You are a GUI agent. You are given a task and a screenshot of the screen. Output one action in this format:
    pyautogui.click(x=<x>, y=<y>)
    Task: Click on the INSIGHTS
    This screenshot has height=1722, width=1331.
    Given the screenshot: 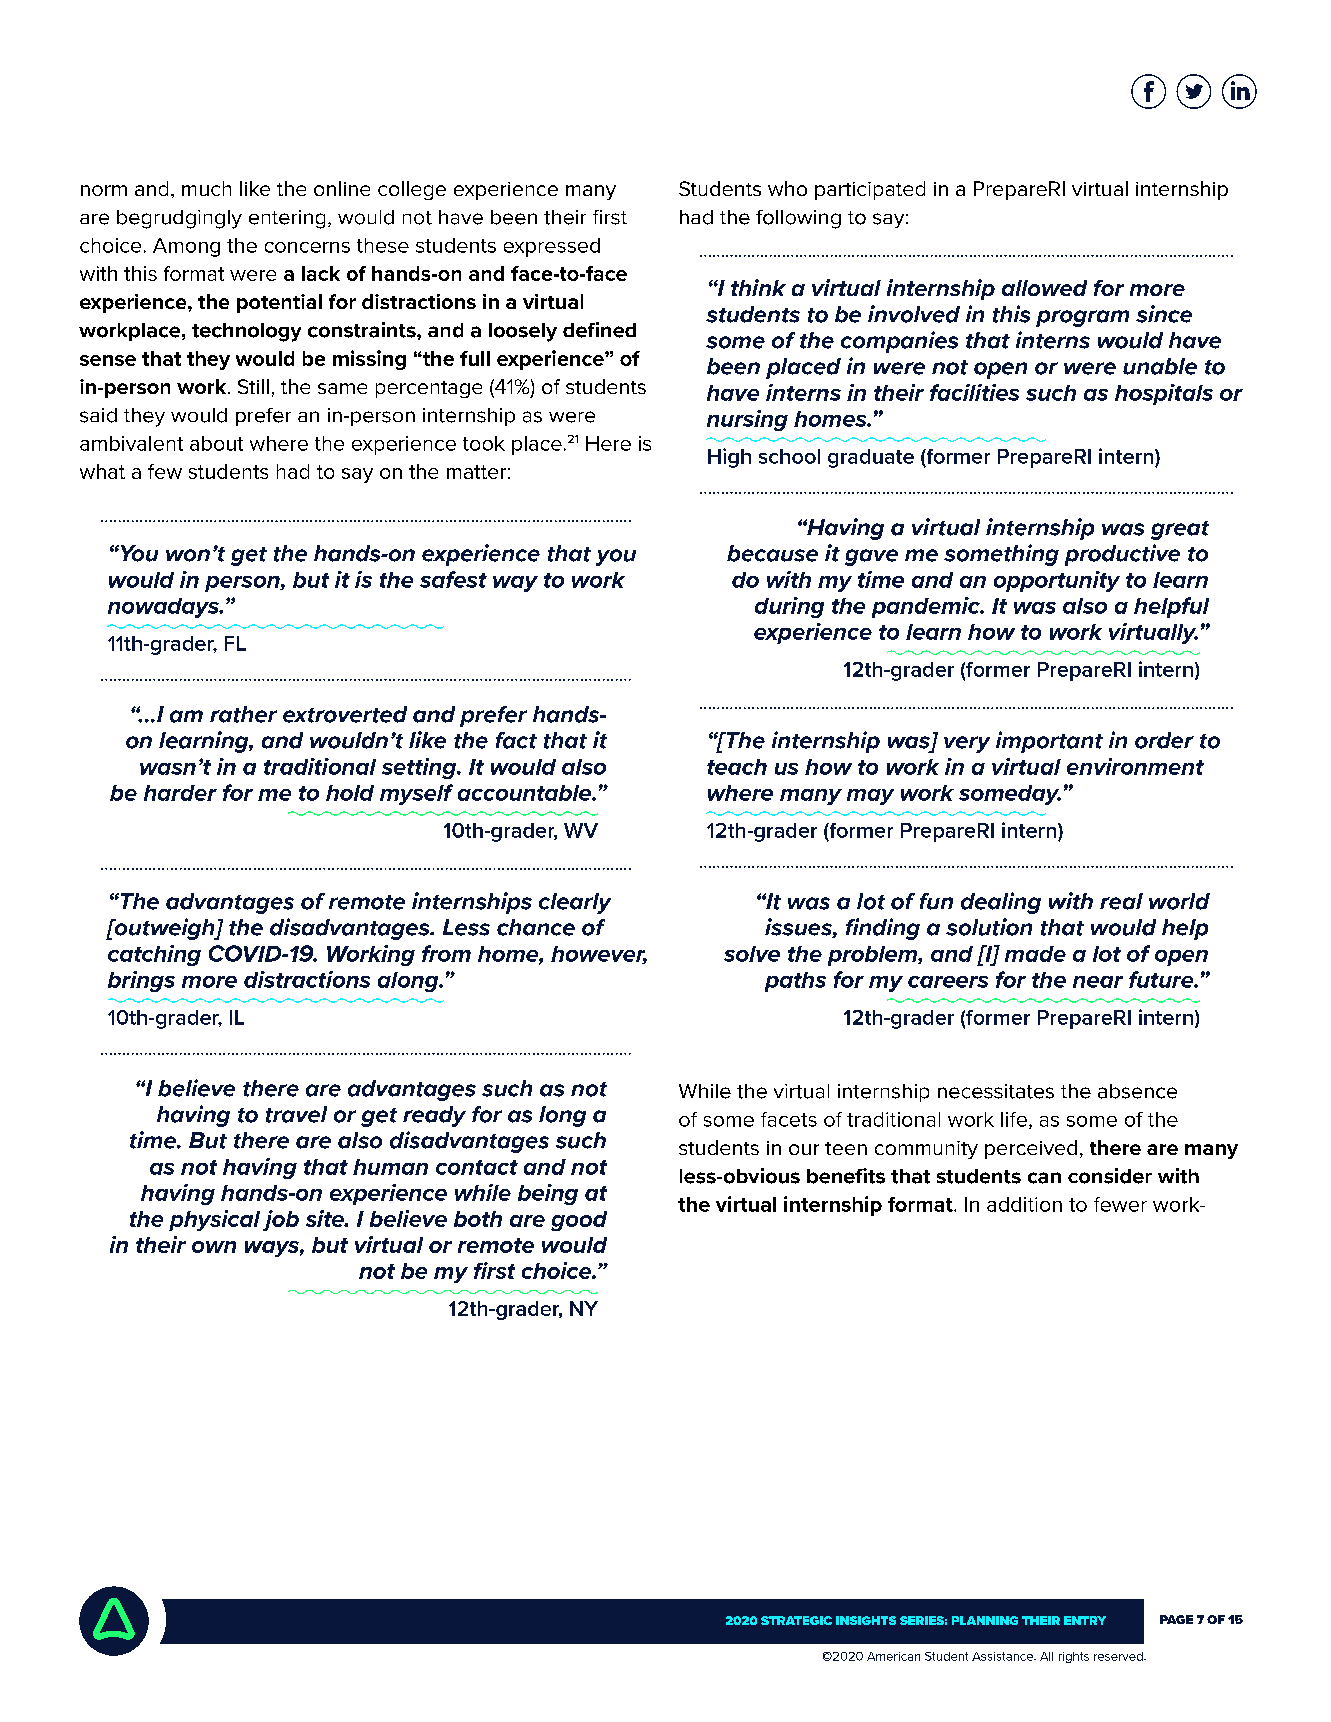 What is the action you would take?
    pyautogui.click(x=866, y=1620)
